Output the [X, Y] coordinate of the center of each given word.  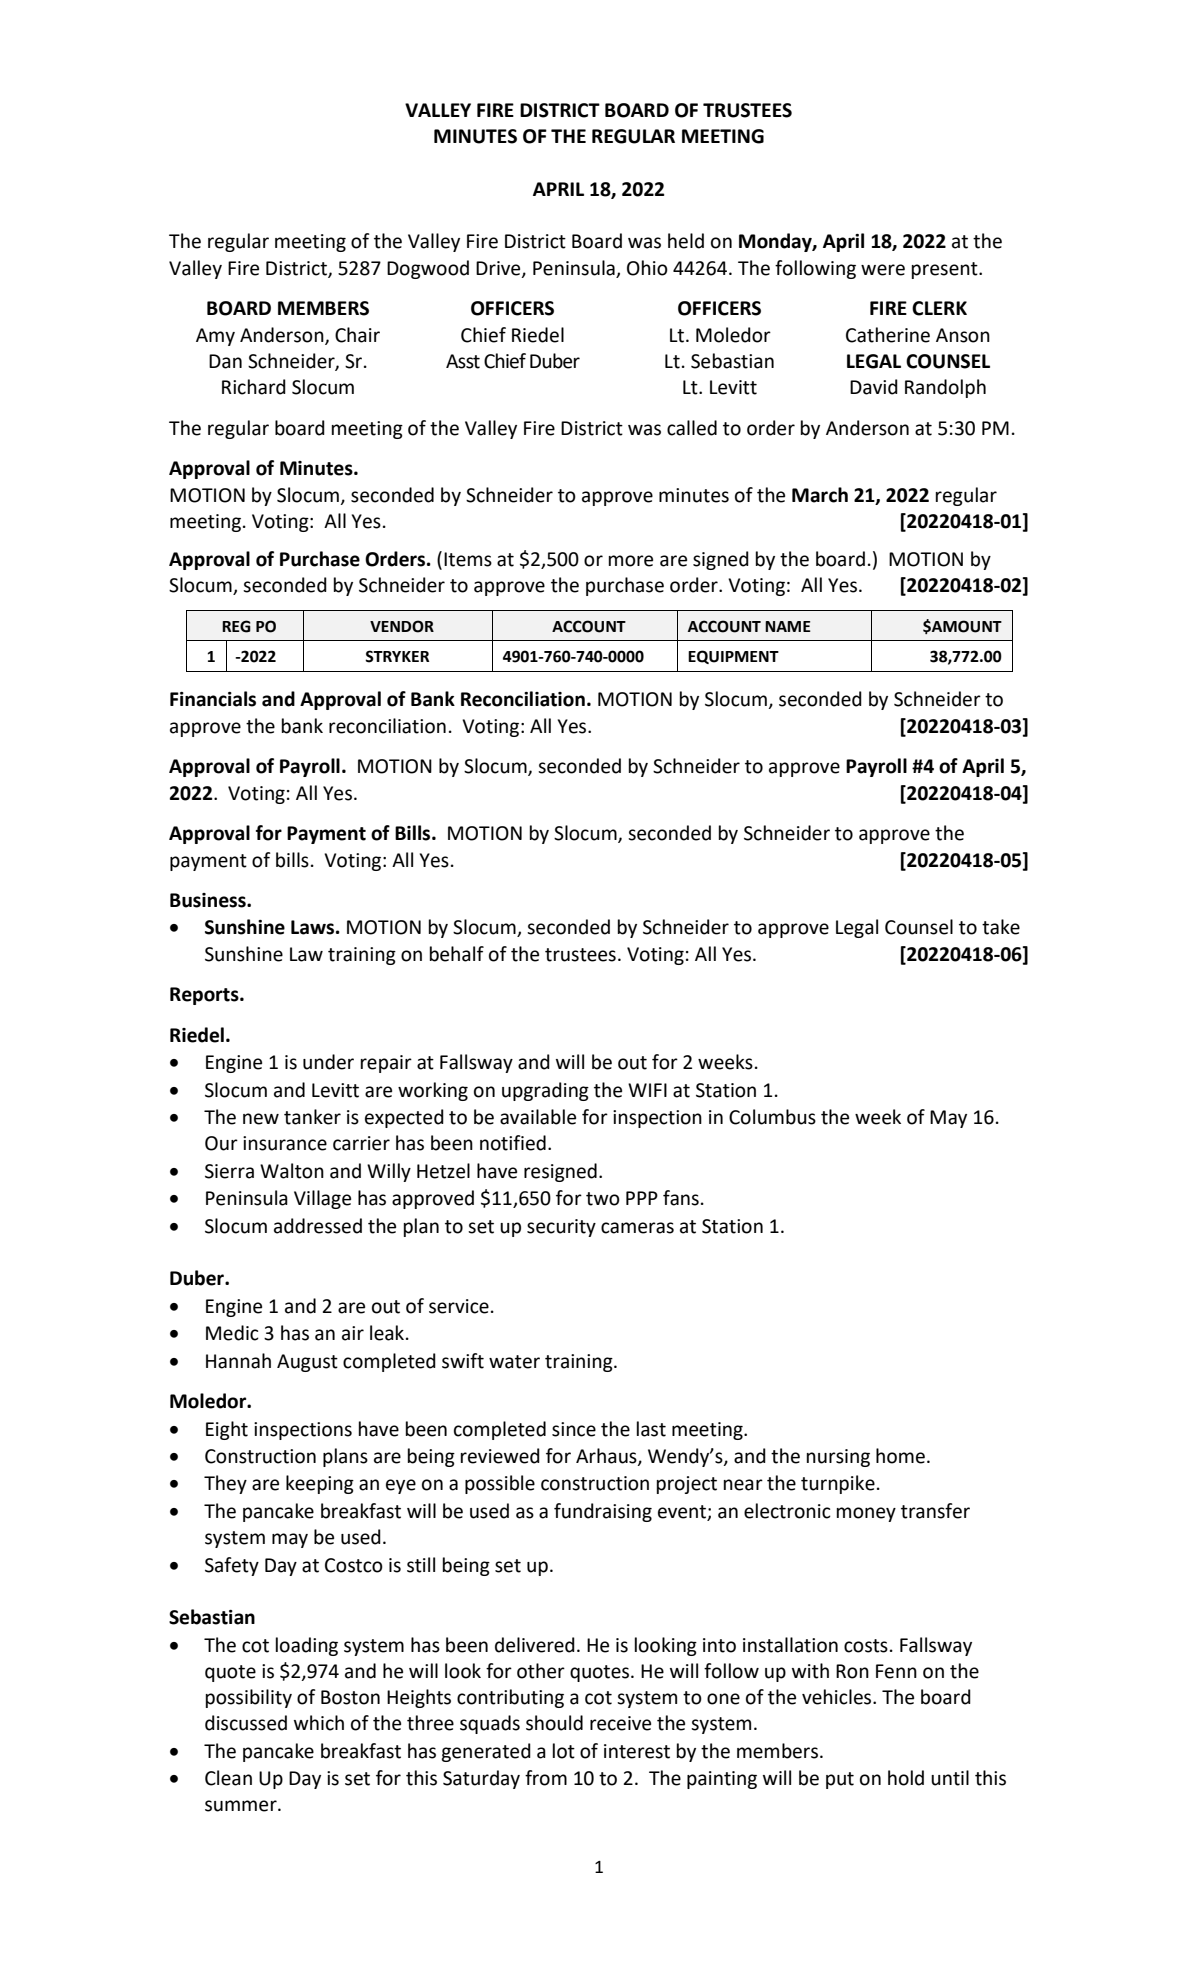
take [1001, 927]
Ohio [647, 268]
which [319, 1723]
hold [906, 1778]
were [883, 270]
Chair [357, 335]
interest [637, 1751]
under [328, 1062]
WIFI [647, 1090]
